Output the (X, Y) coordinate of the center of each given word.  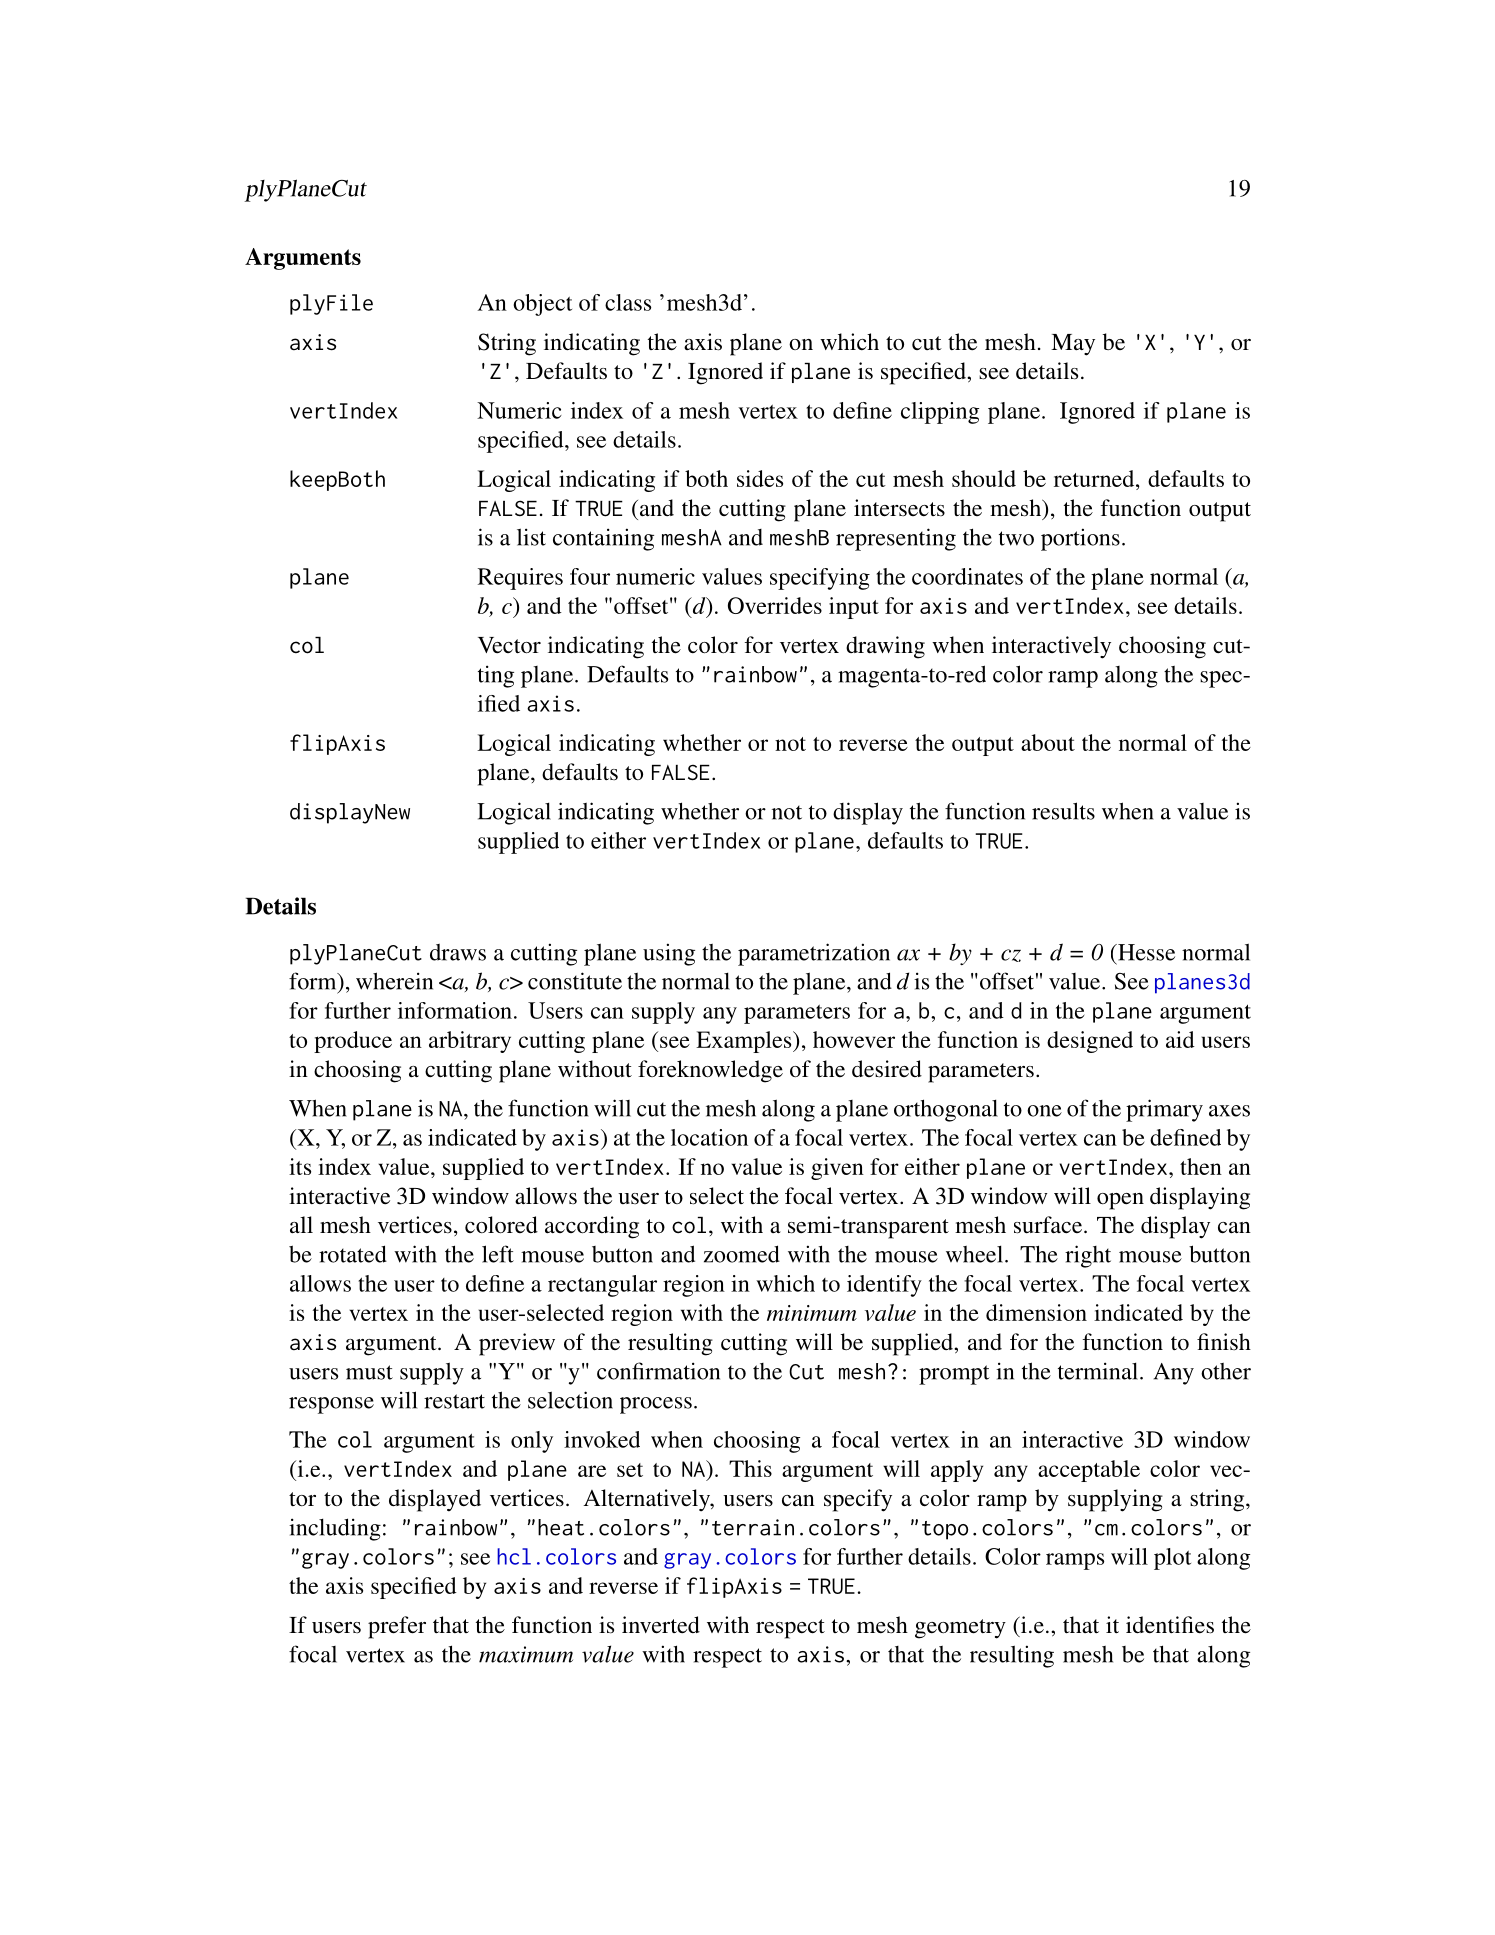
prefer (397, 1627)
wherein (394, 981)
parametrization (814, 954)
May (1073, 345)
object (542, 305)
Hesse (1145, 952)
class (628, 302)
